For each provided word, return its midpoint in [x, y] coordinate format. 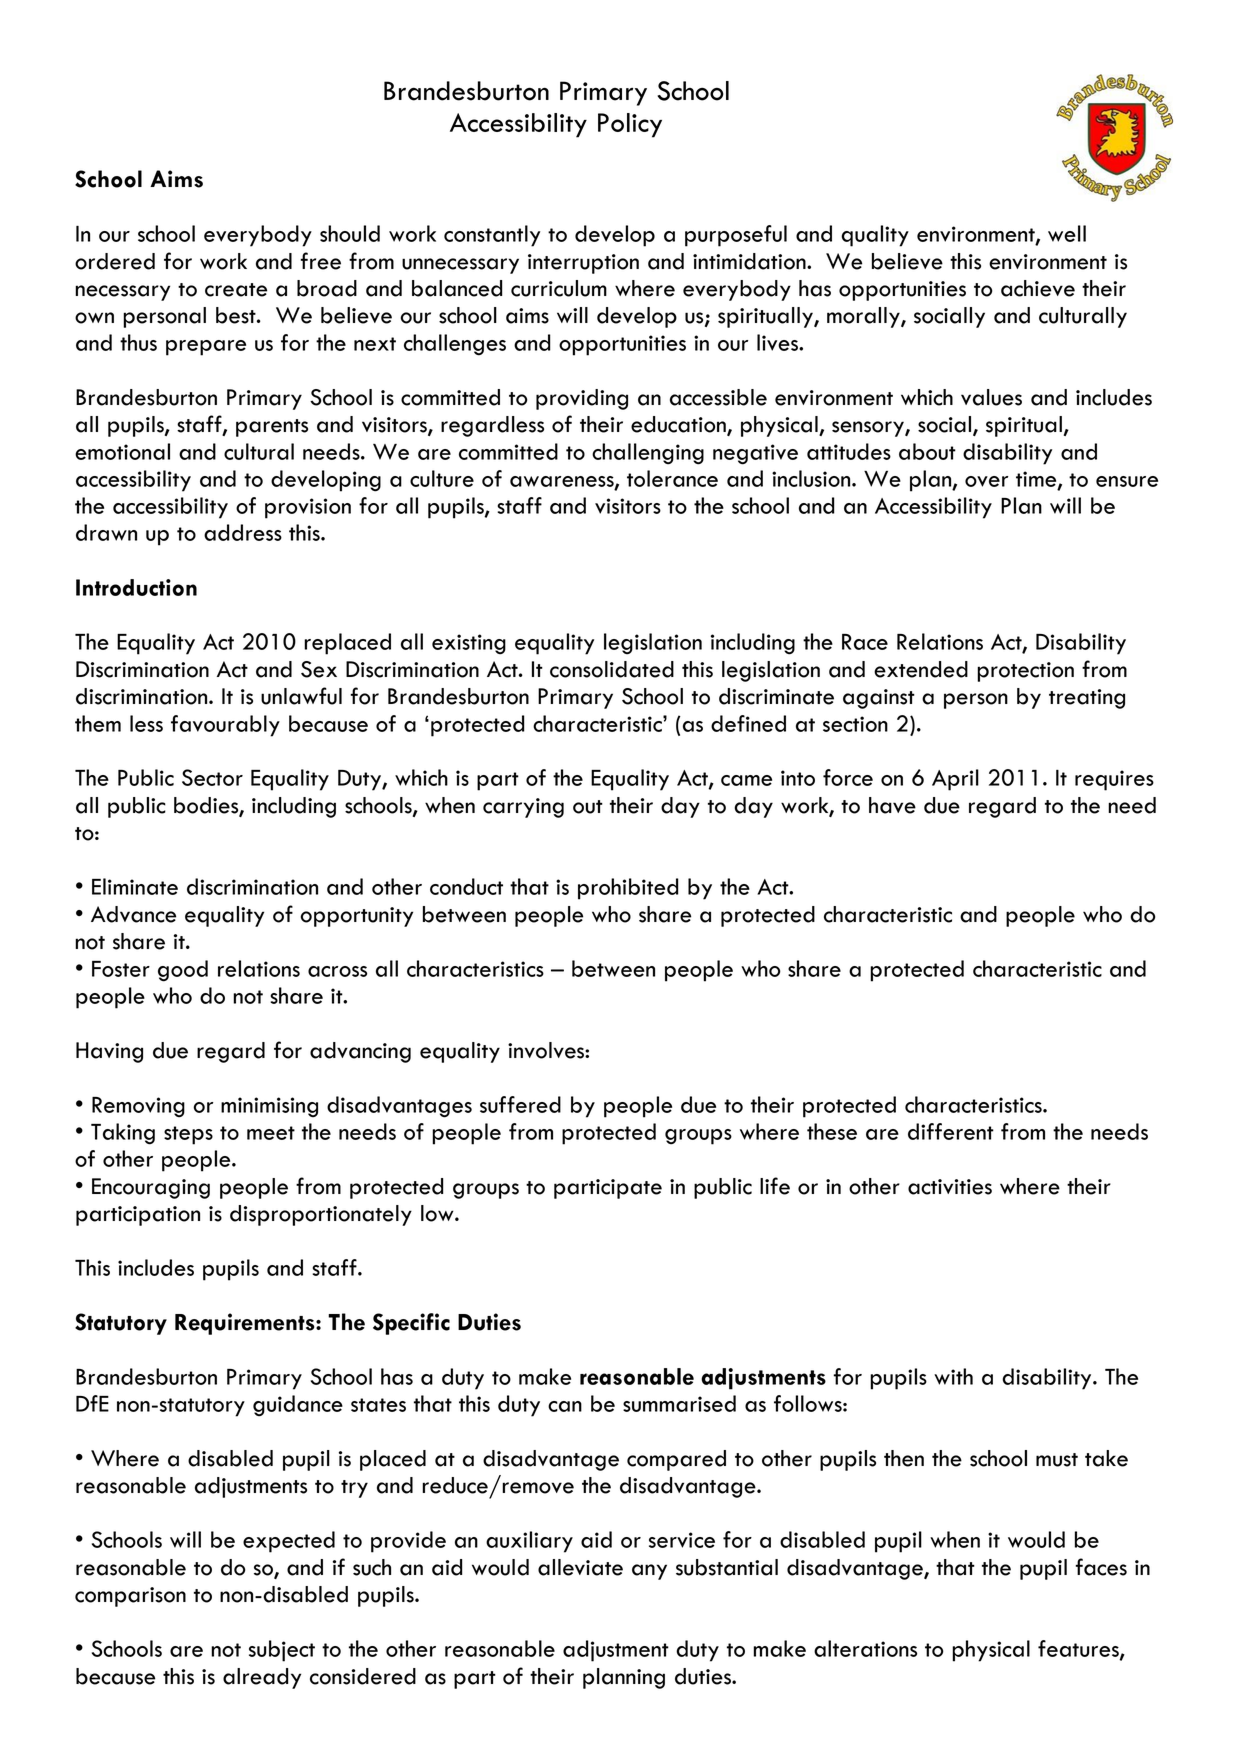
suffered [520, 1104]
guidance [298, 1406]
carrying [523, 808]
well [1067, 233]
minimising [269, 1107]
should [350, 233]
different [951, 1131]
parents [272, 428]
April [955, 780]
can [565, 1406]
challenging [648, 454]
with [953, 1376]
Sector [212, 777]
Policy [630, 125]
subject [282, 1651]
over [986, 481]
